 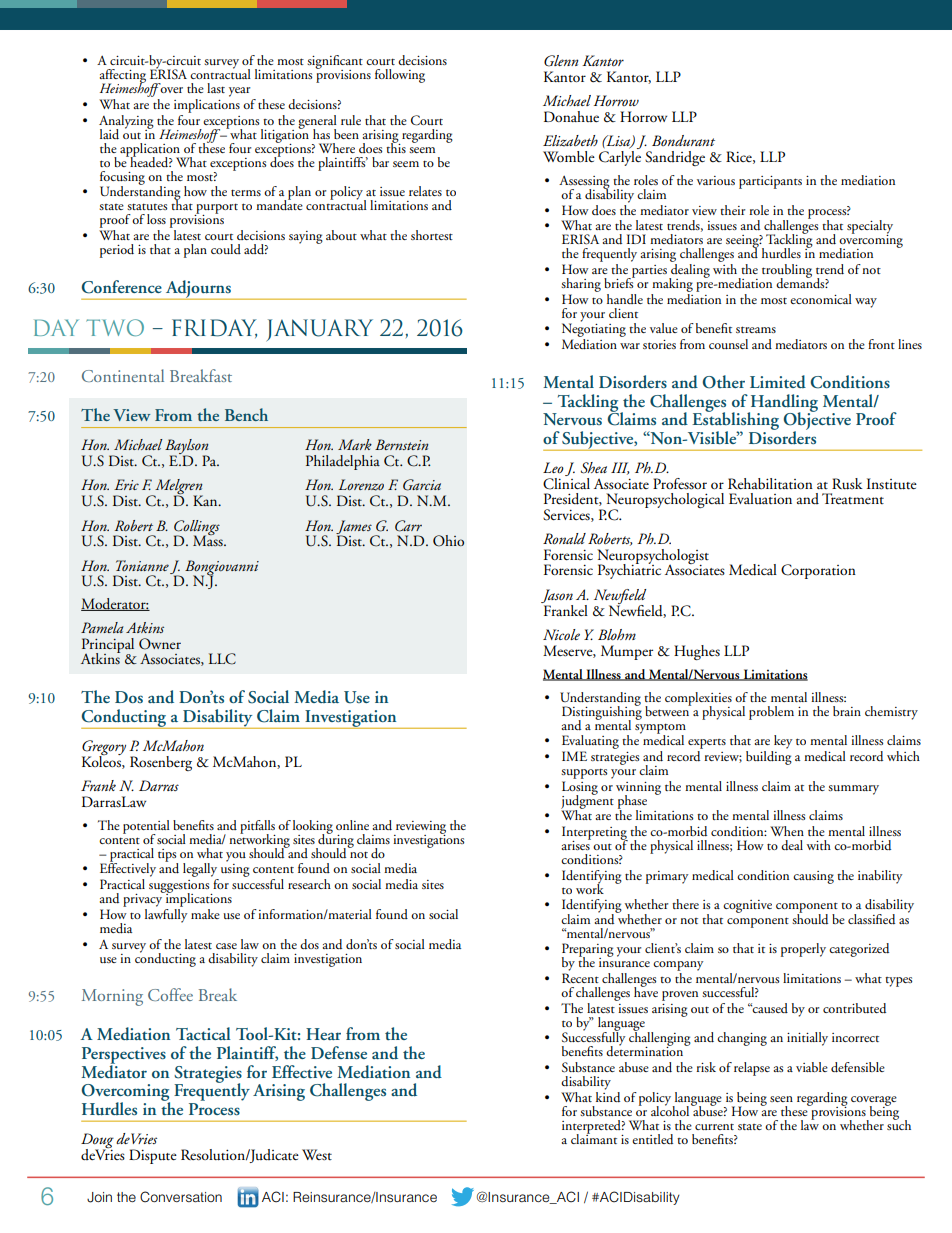 What do you see at coordinates (571, 116) in the screenshot?
I see `Donahue` at bounding box center [571, 116].
